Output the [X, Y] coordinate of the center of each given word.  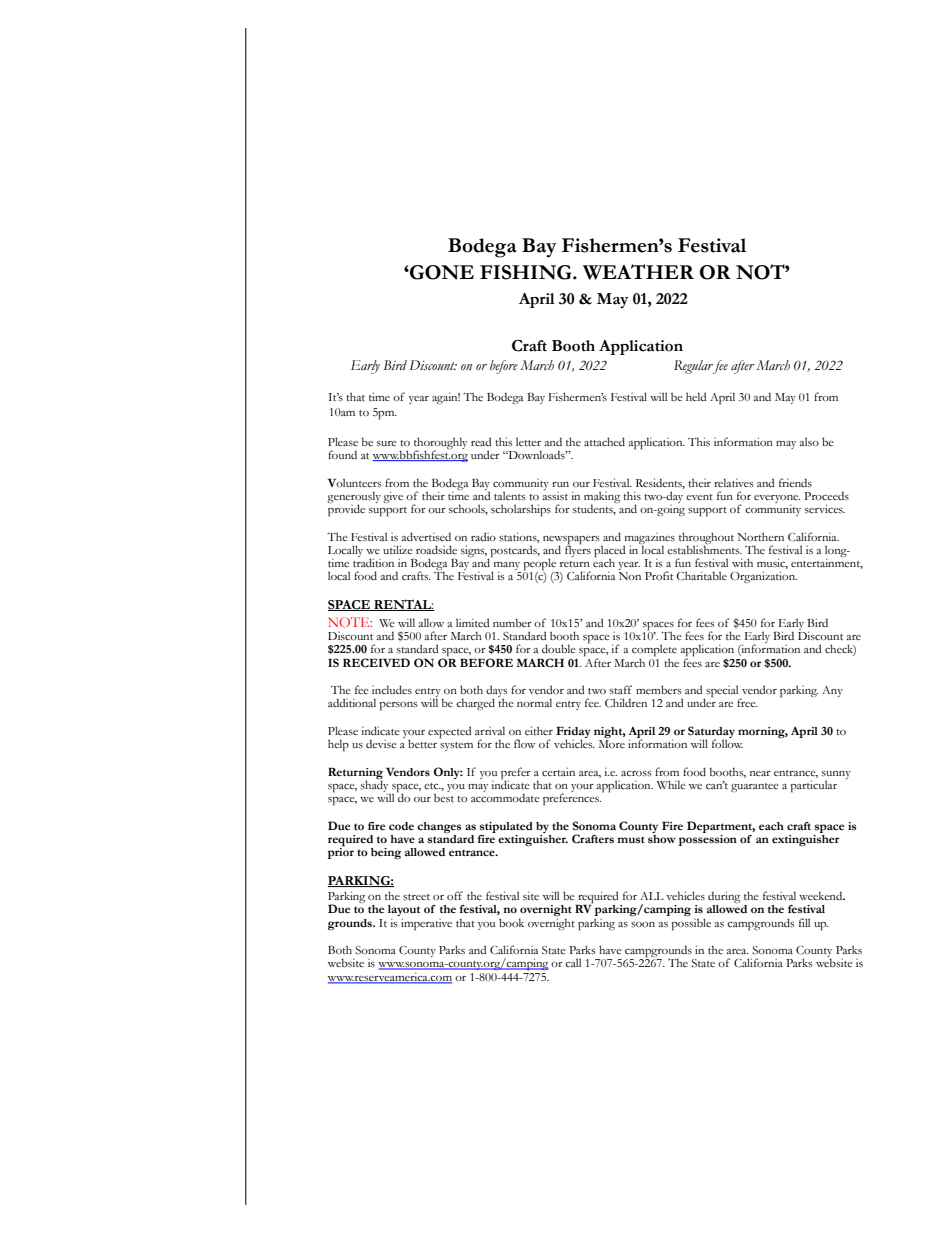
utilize [398, 549]
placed [609, 552]
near [760, 773]
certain [558, 771]
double [559, 648]
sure [387, 444]
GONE [441, 272]
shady [376, 786]
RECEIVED [376, 663]
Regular [695, 367]
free [747, 702]
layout [404, 912]
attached [604, 441]
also [809, 441]
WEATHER [638, 272]
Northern [760, 536]
